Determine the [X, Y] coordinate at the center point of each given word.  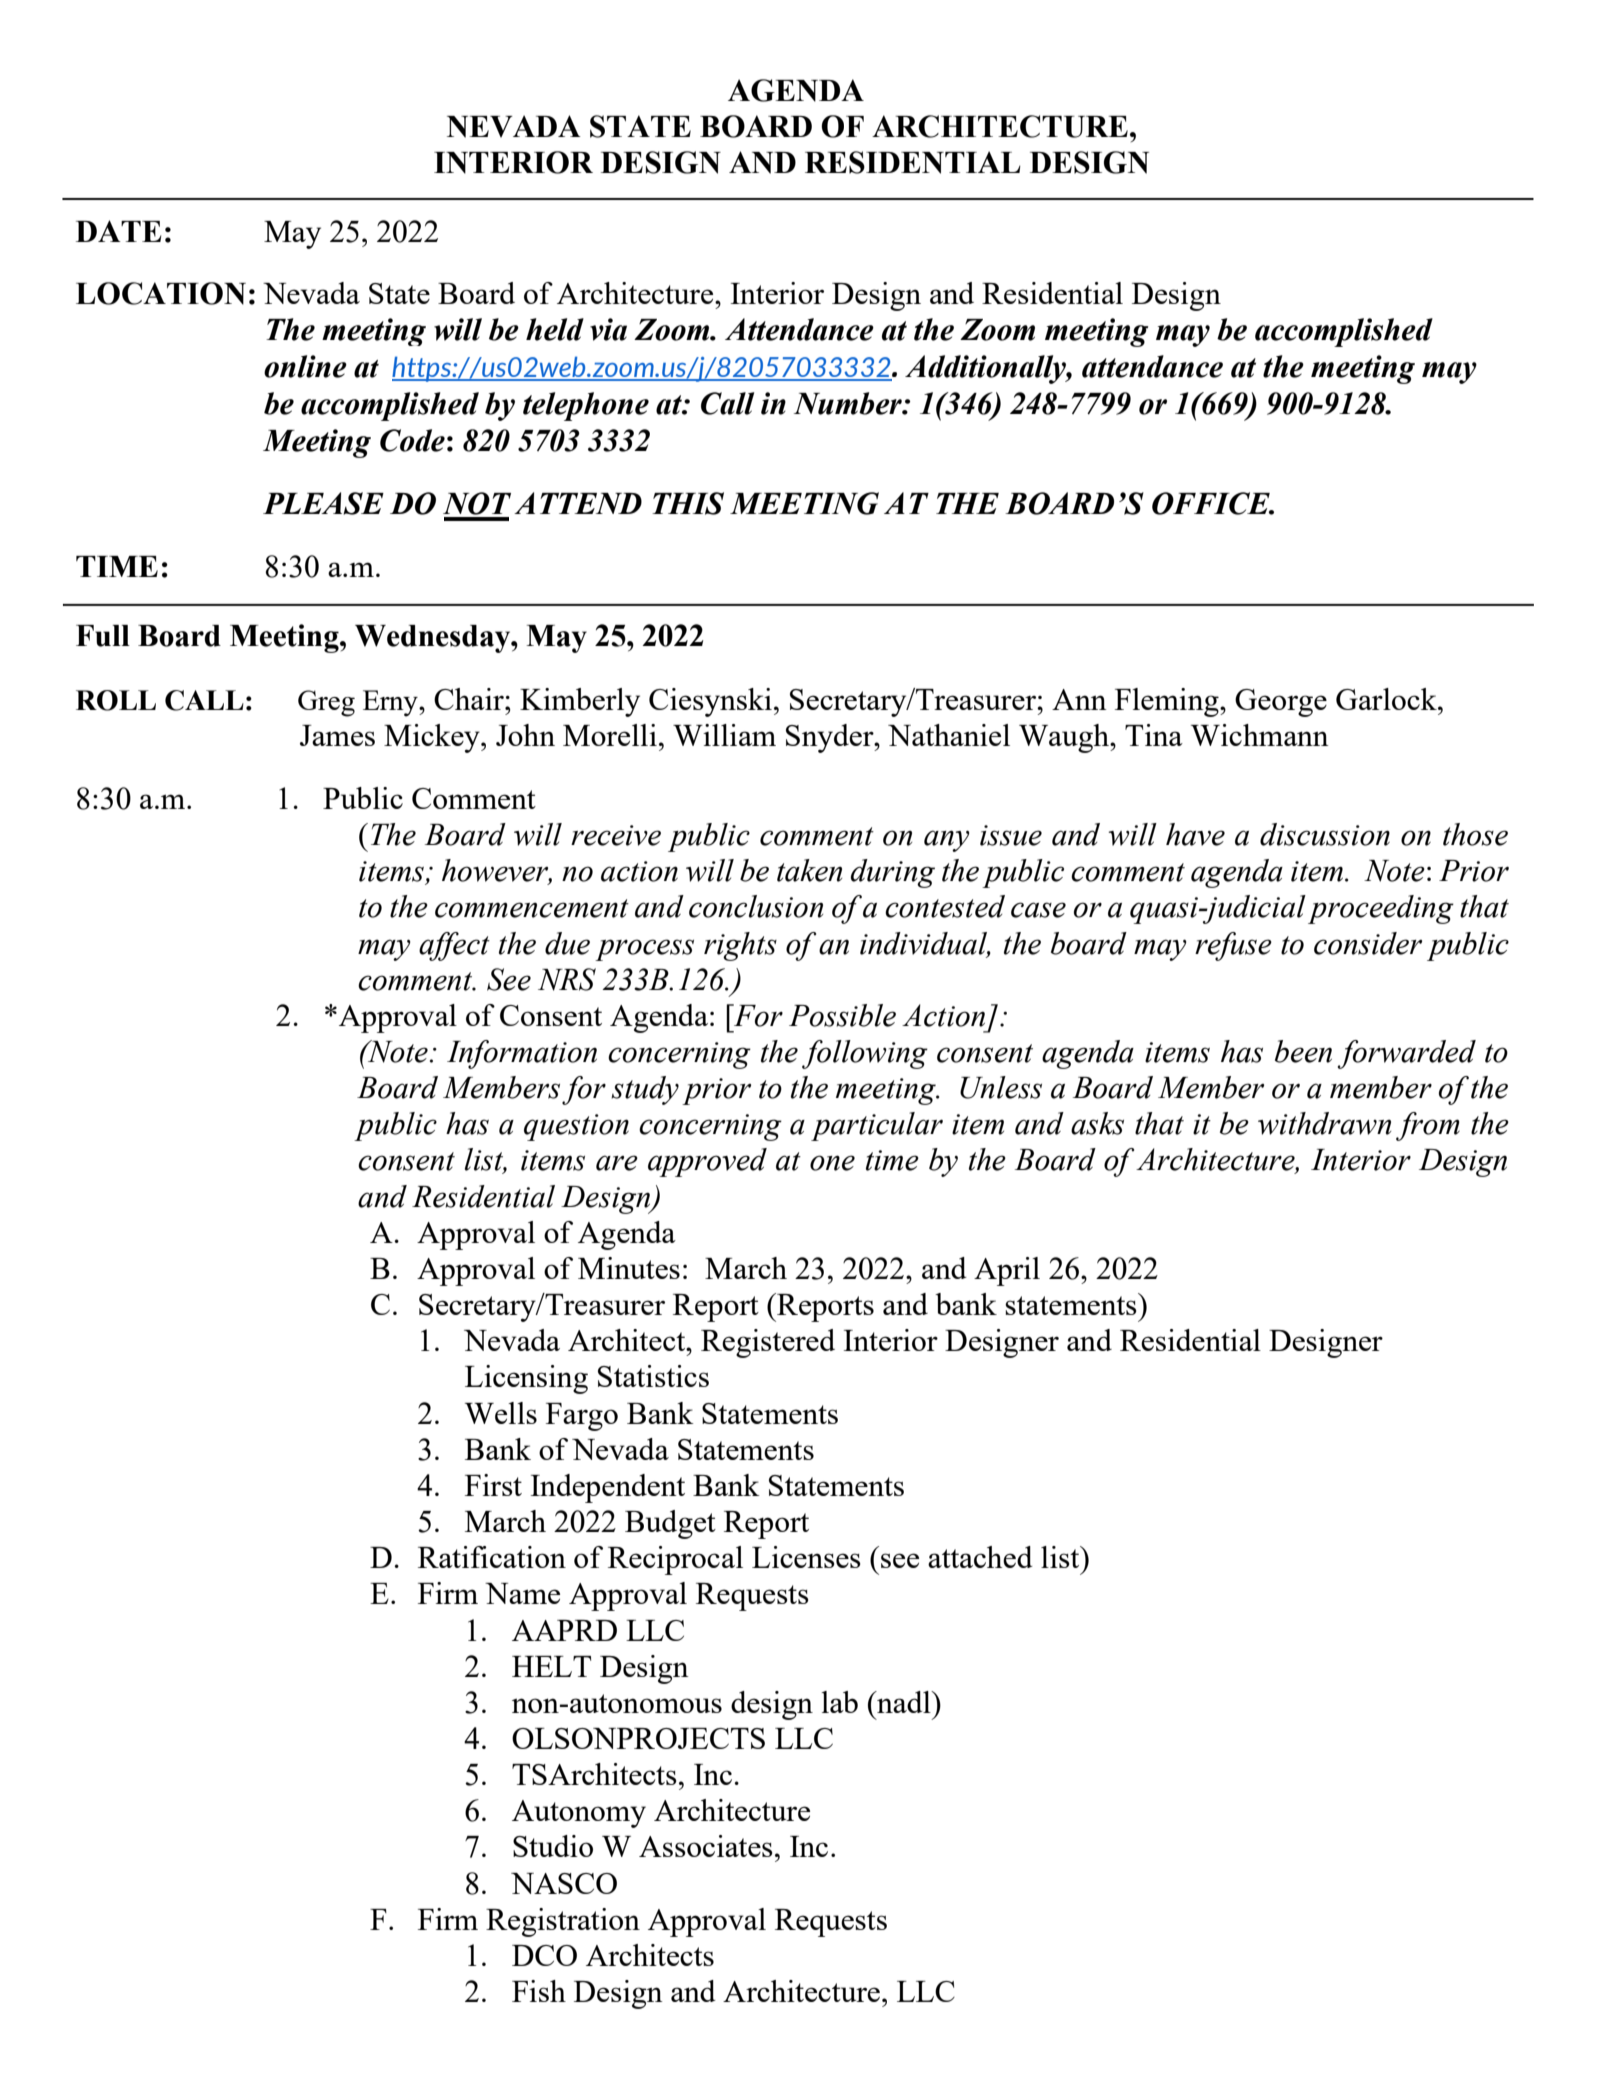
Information [522, 1054]
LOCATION [161, 293]
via [608, 329]
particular [877, 1126]
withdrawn [1324, 1123]
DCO [544, 1955]
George [1281, 703]
